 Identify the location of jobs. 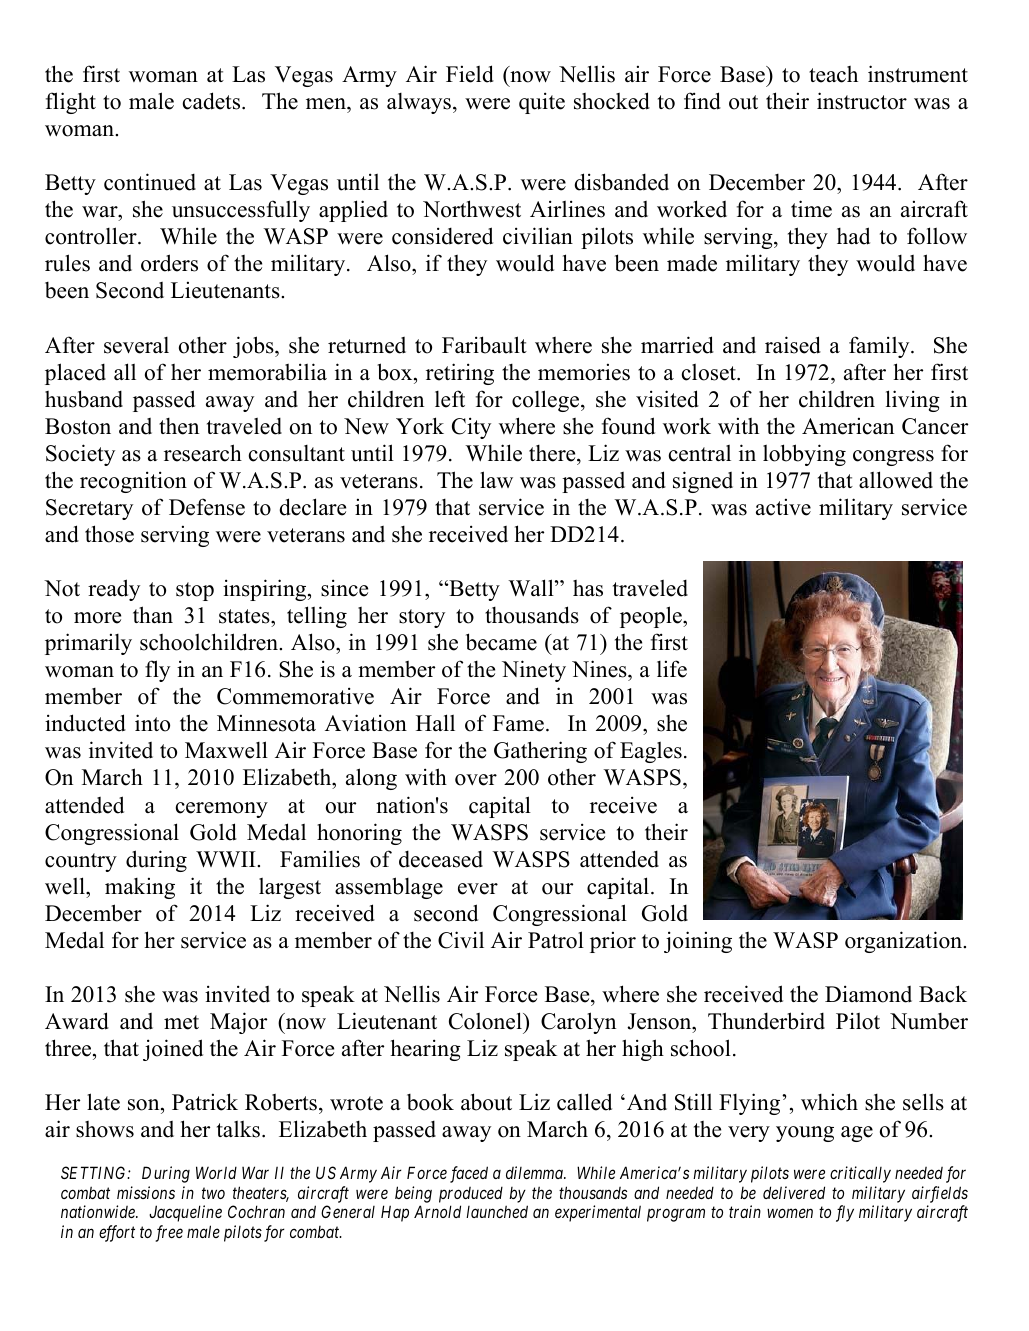
(254, 347).
